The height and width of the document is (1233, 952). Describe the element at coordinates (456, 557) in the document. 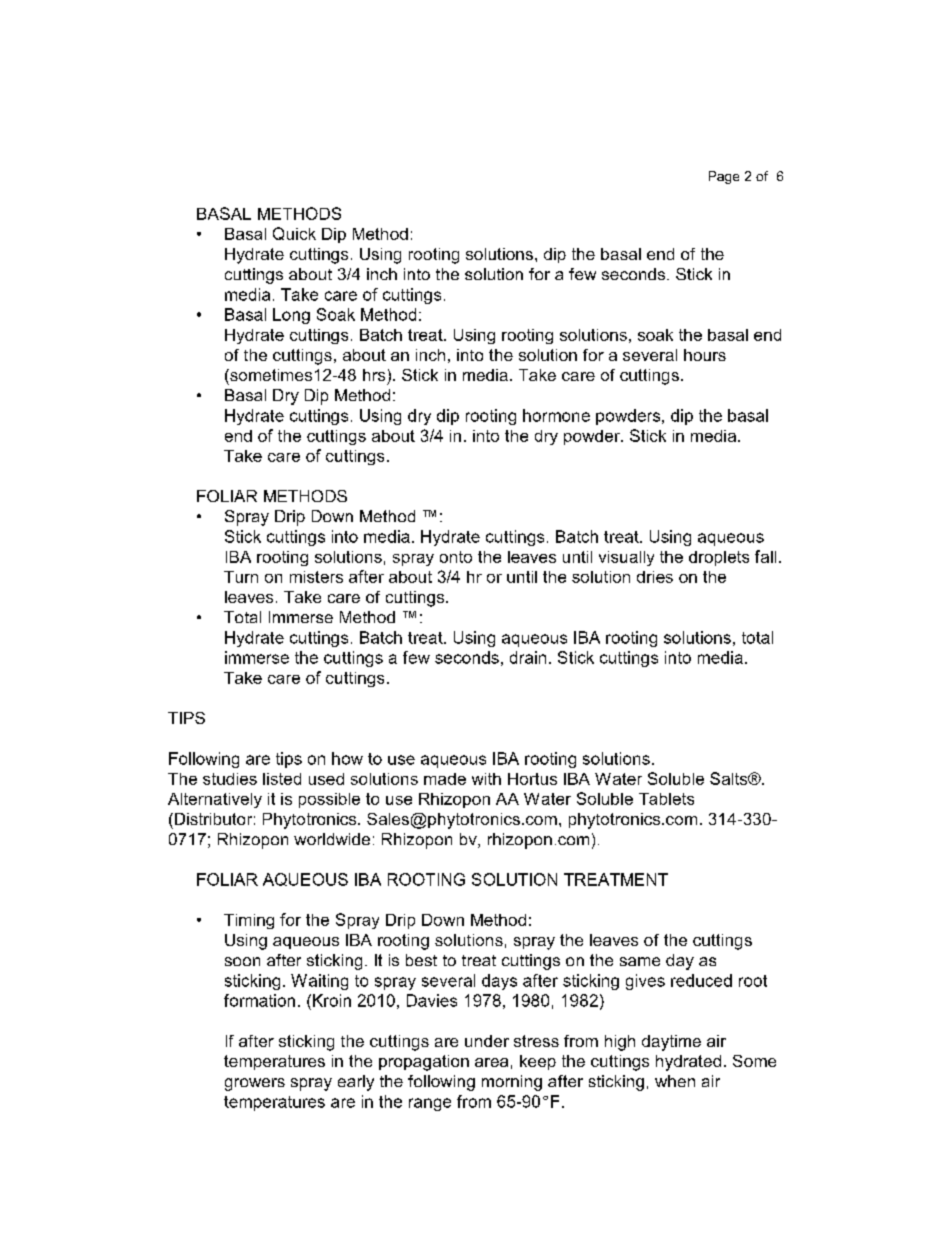

I see `onto` at that location.
